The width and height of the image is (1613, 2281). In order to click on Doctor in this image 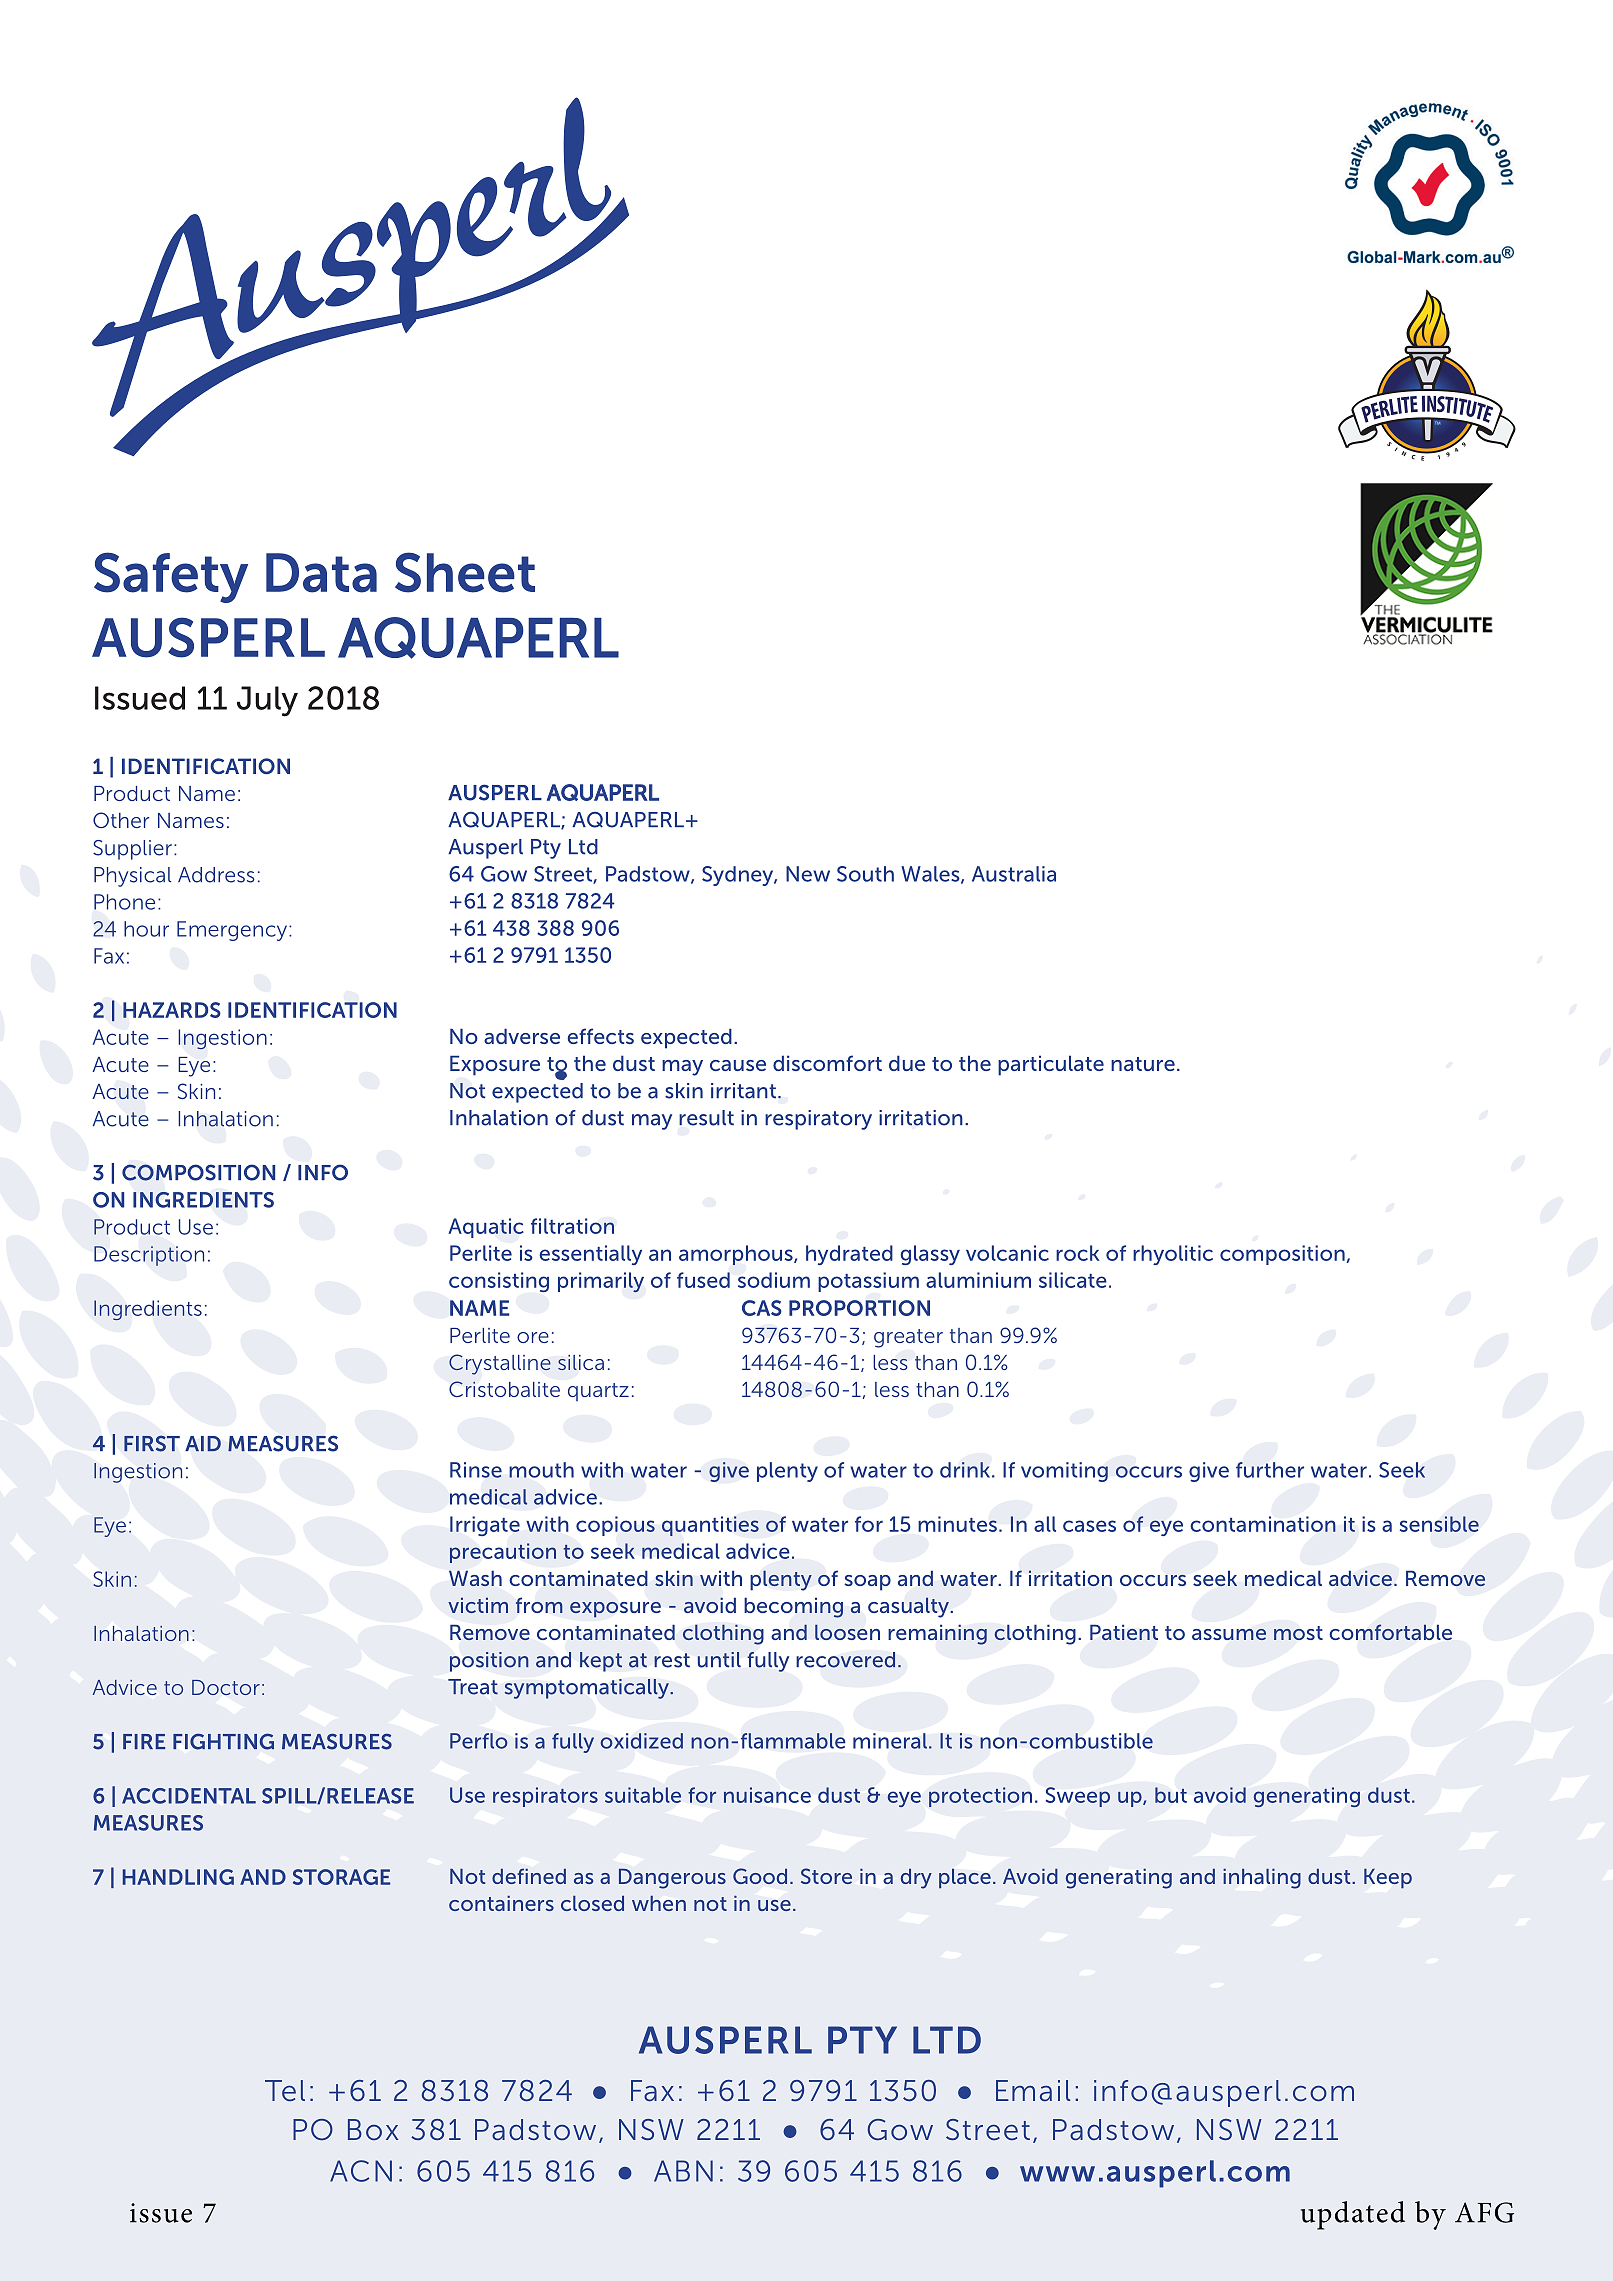, I will do `click(226, 1687)`.
